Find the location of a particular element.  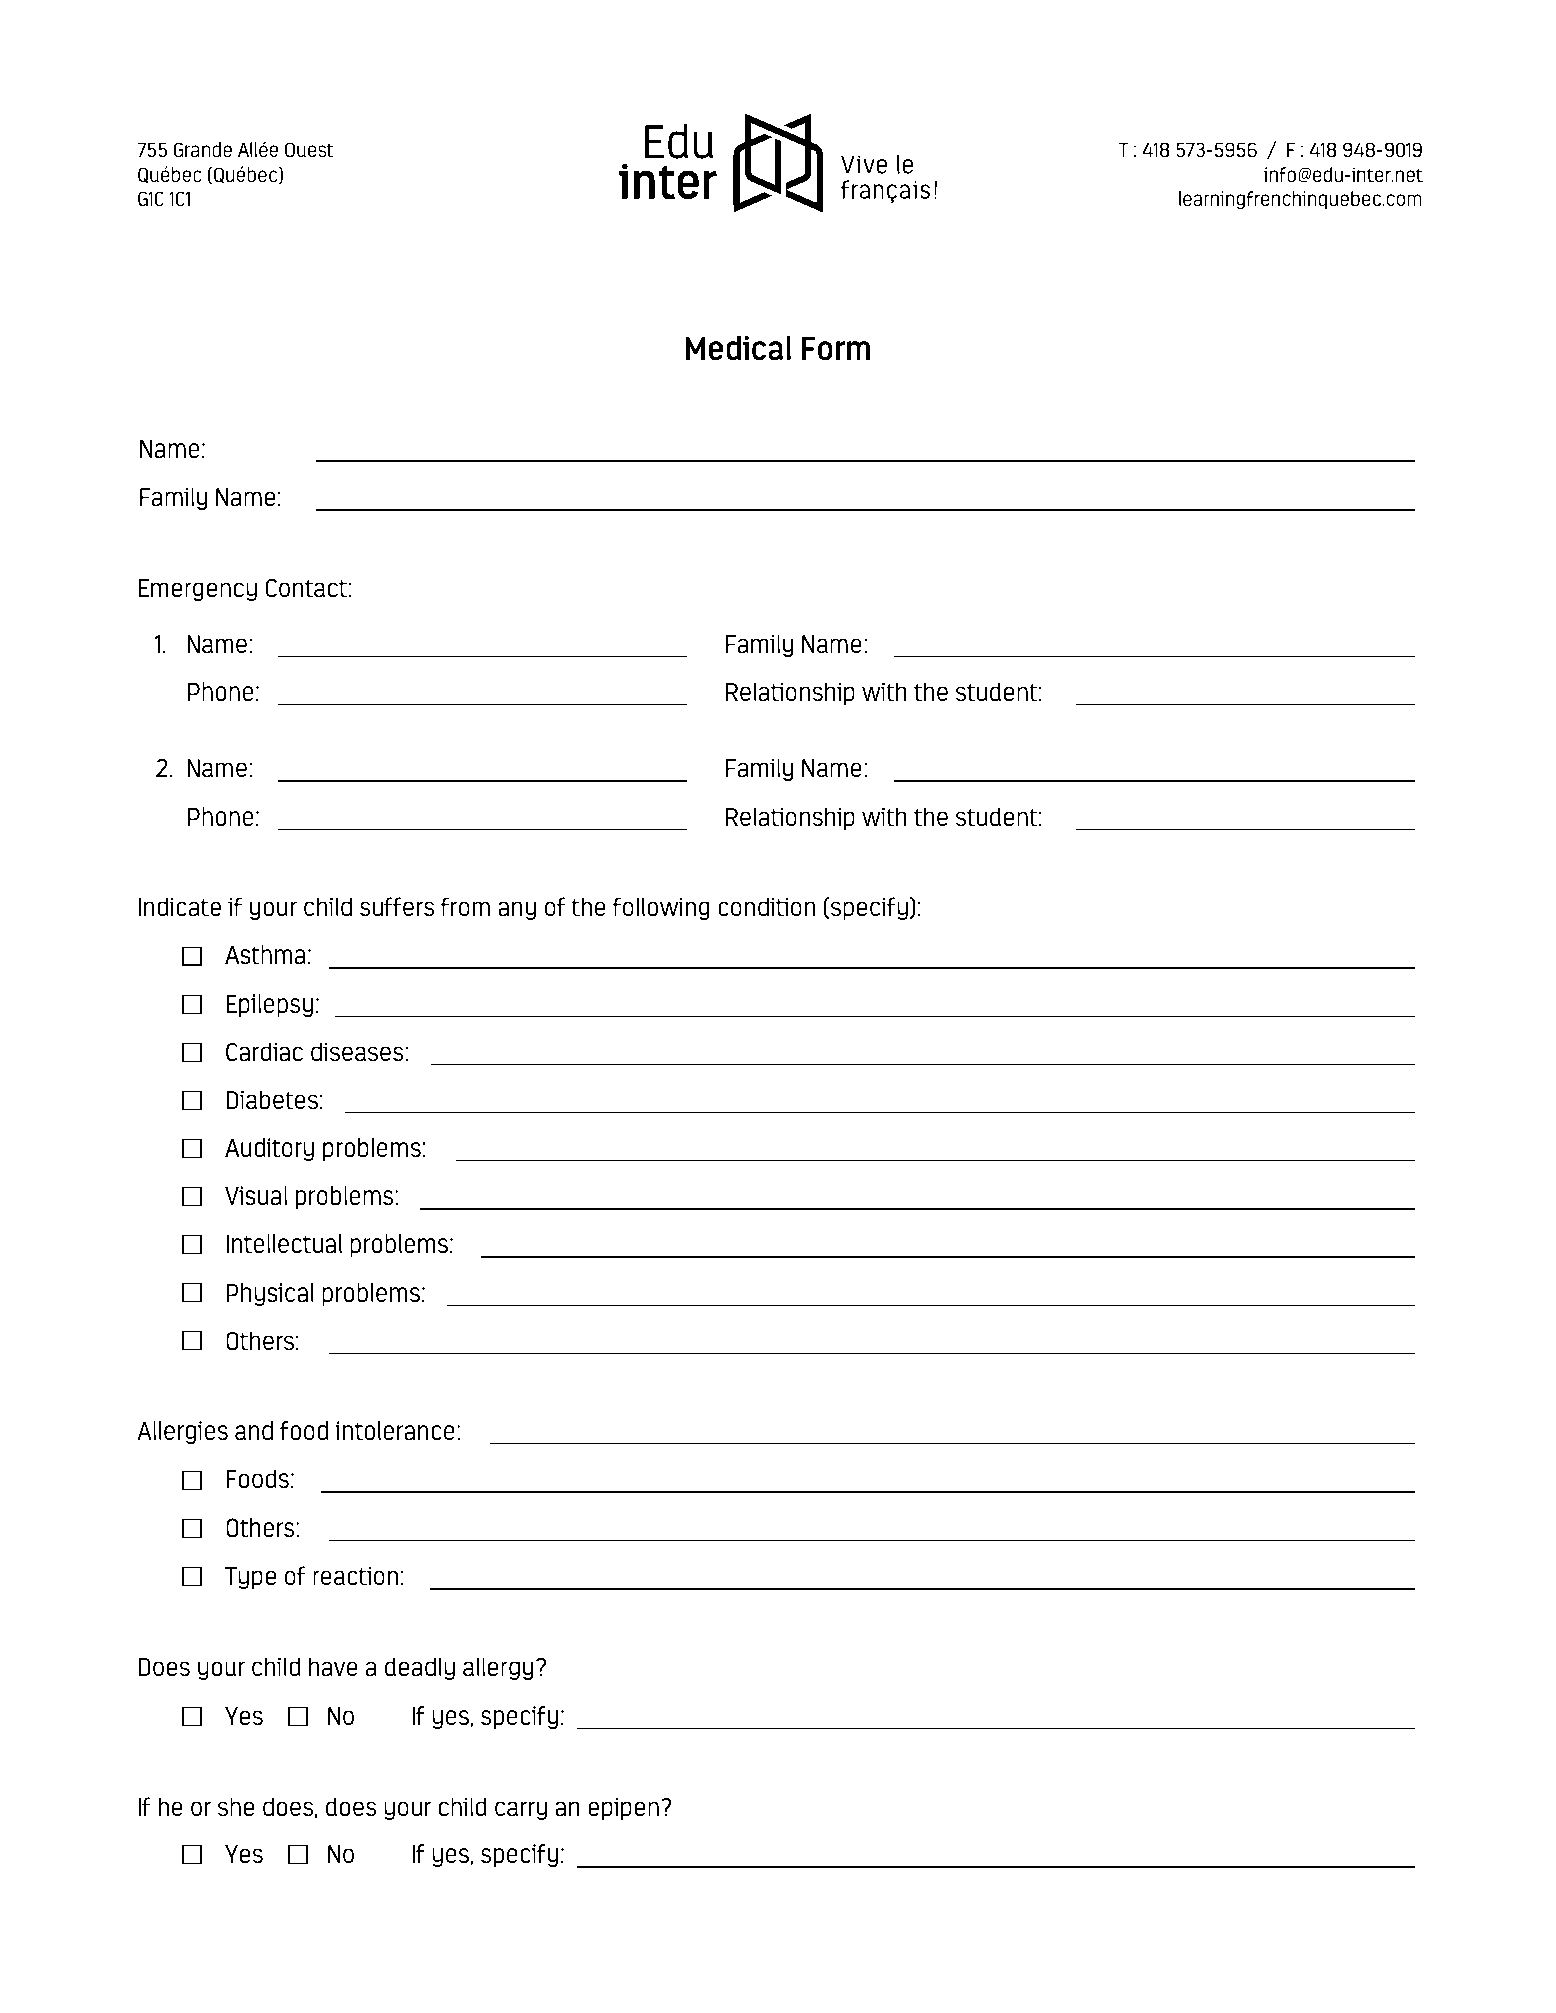

carry is located at coordinates (521, 1810).
